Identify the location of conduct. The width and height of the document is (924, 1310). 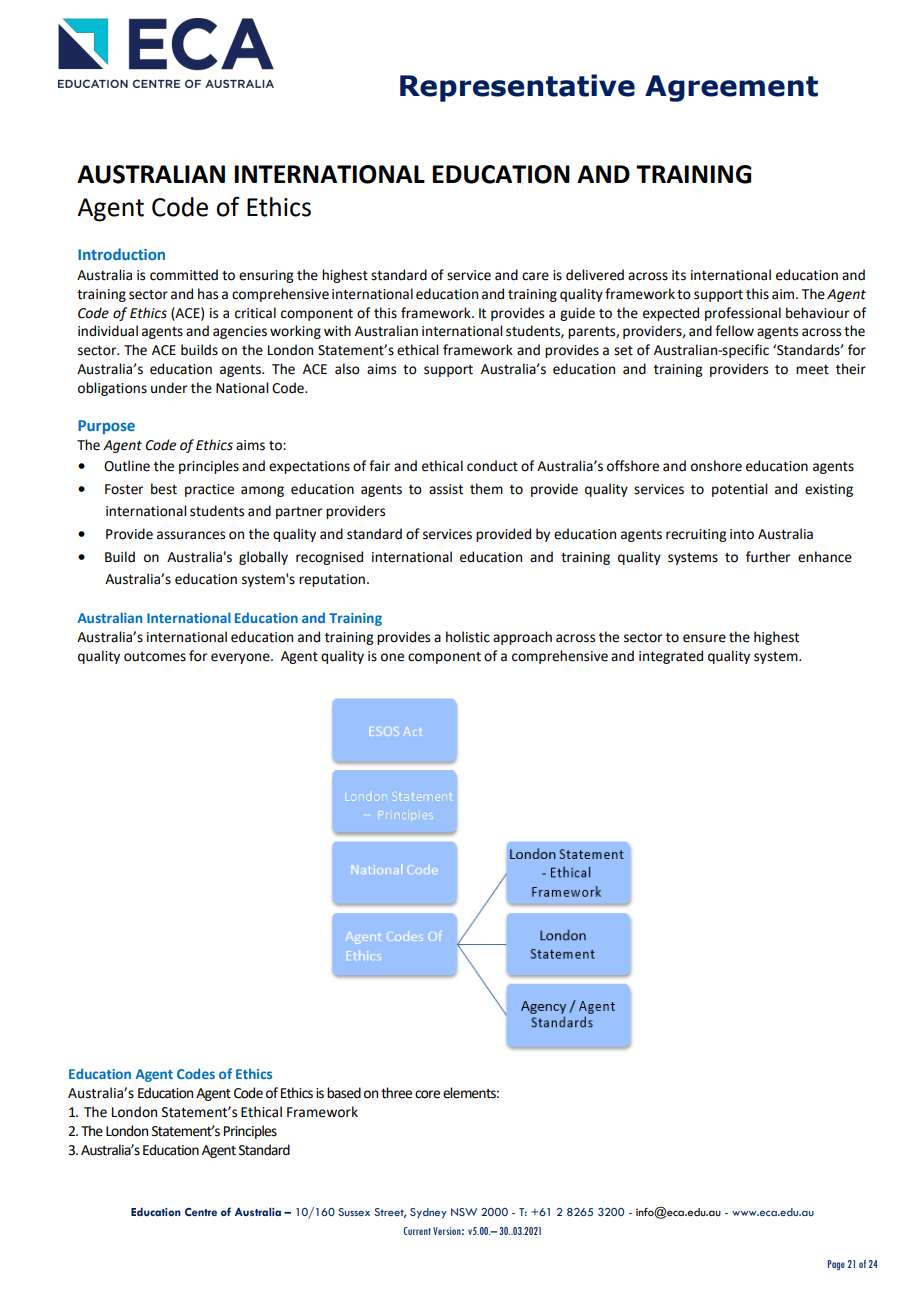
(492, 466).
